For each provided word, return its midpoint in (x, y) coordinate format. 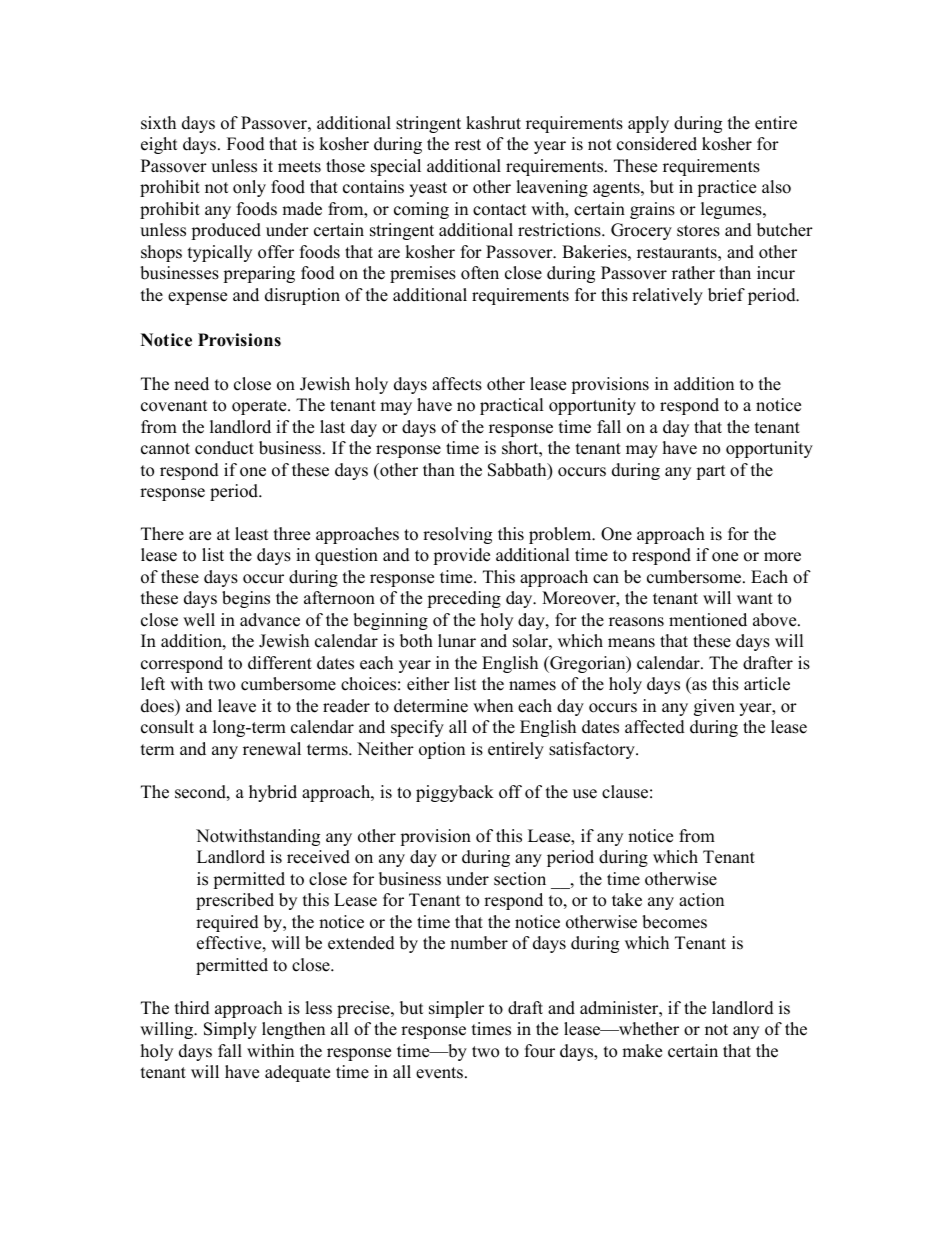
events (441, 1073)
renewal (272, 749)
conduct (224, 448)
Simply (230, 1030)
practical (512, 406)
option (442, 750)
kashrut (493, 123)
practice (726, 188)
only (249, 188)
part (711, 472)
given (714, 707)
